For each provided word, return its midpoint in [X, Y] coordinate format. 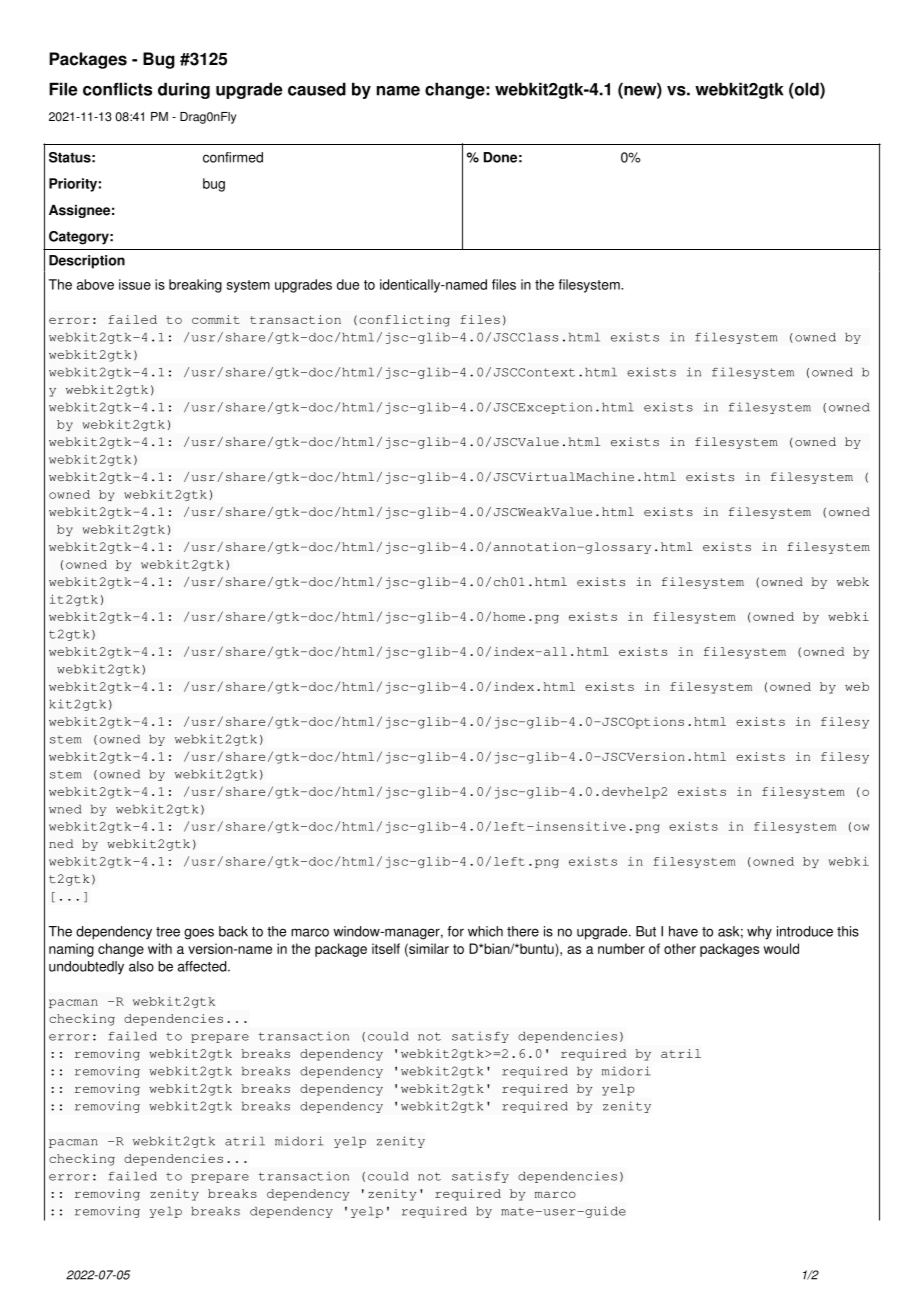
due [348, 284]
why [759, 933]
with [160, 948]
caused [317, 89]
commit [216, 319]
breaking [195, 286]
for [455, 931]
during [184, 90]
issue [135, 284]
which [485, 931]
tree [168, 932]
